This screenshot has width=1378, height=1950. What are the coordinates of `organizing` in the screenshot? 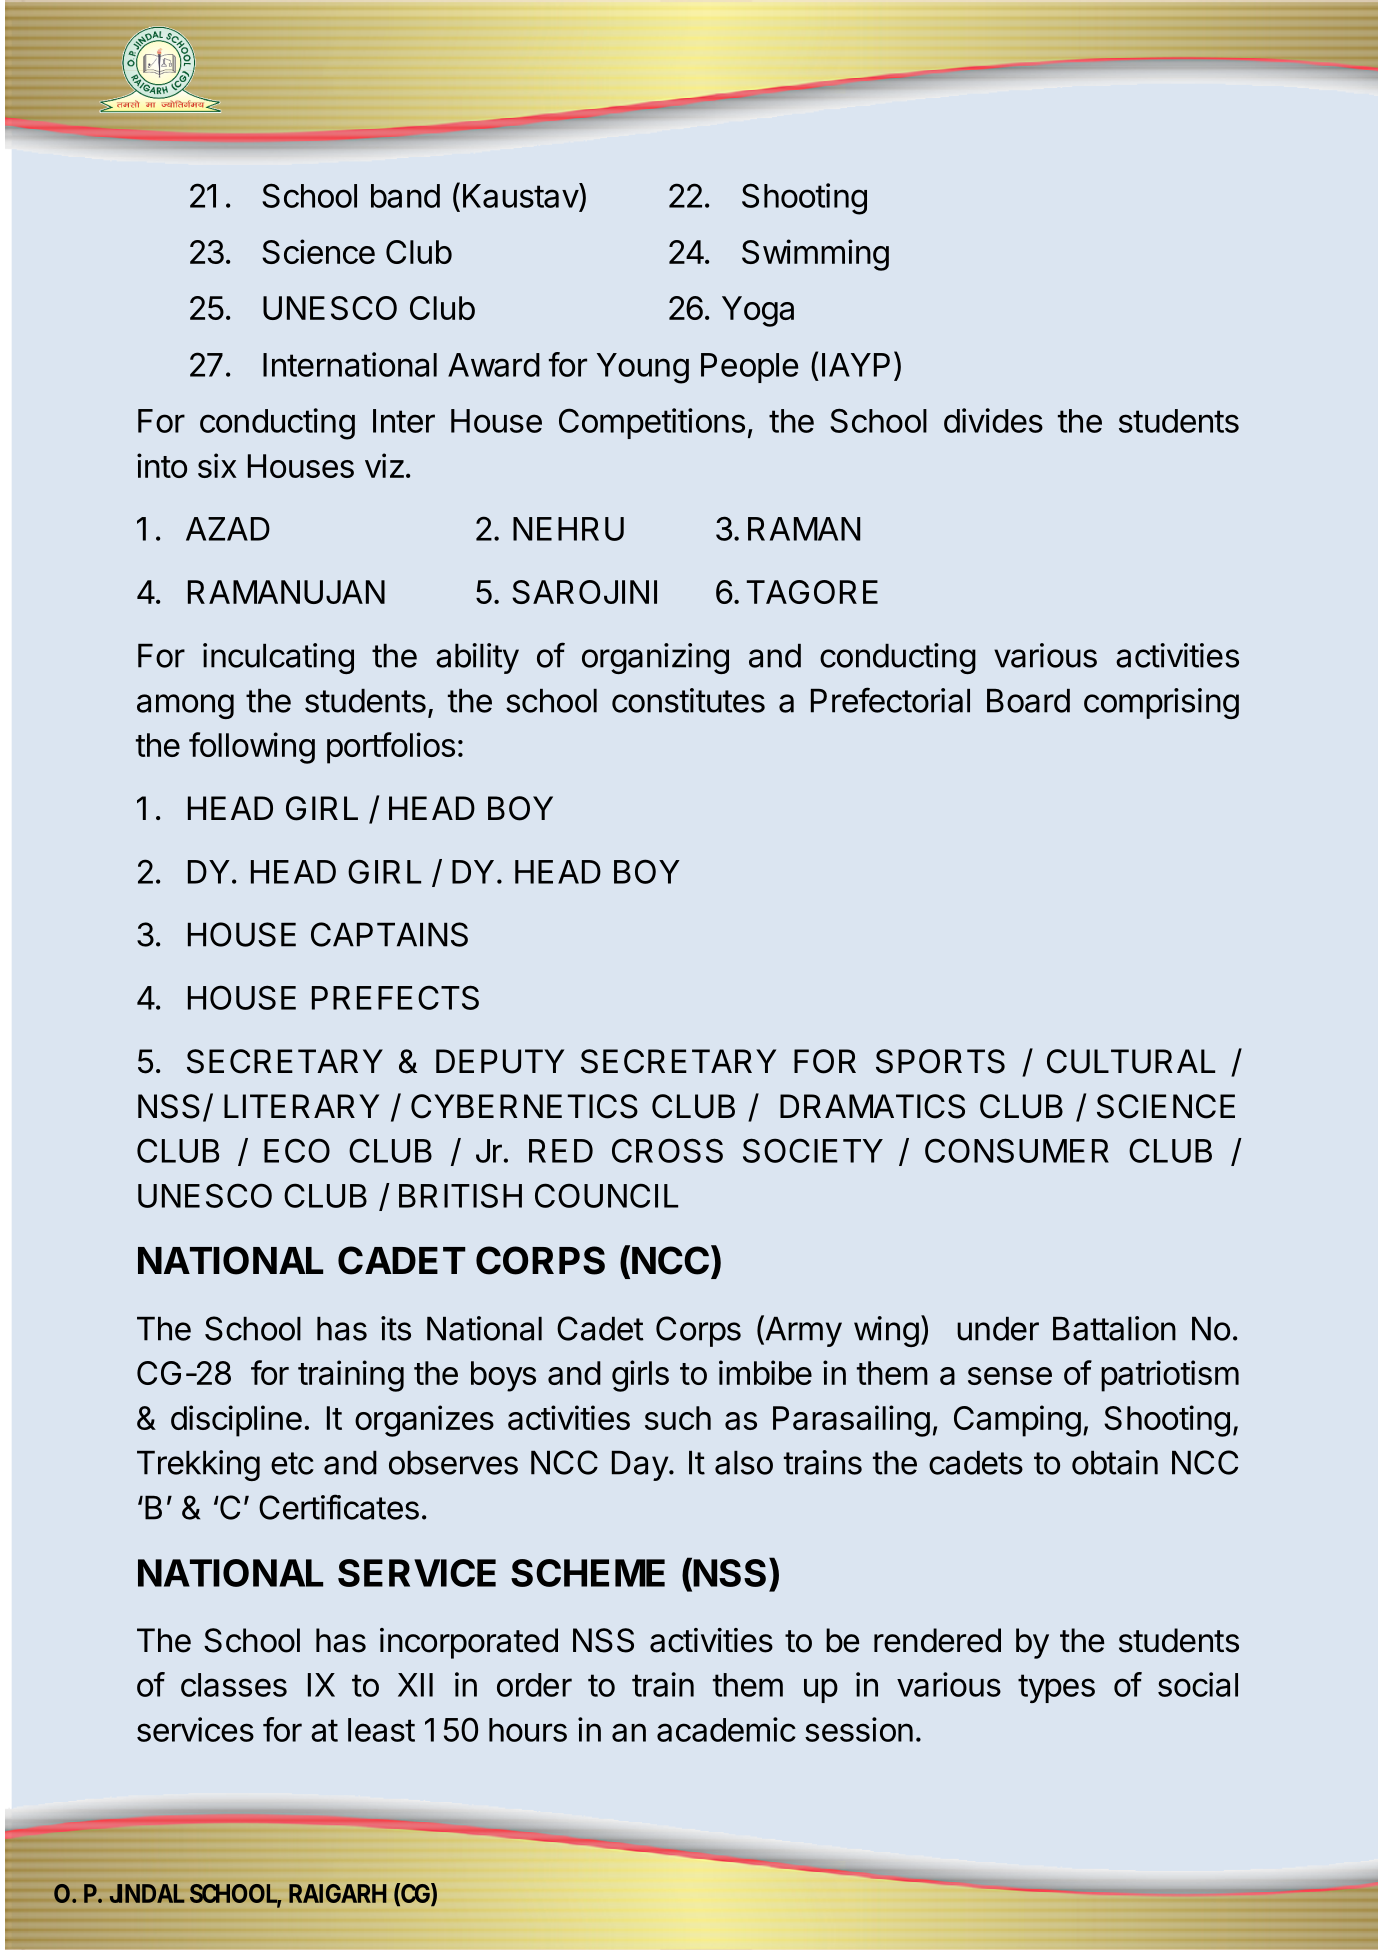 It's located at (655, 658).
